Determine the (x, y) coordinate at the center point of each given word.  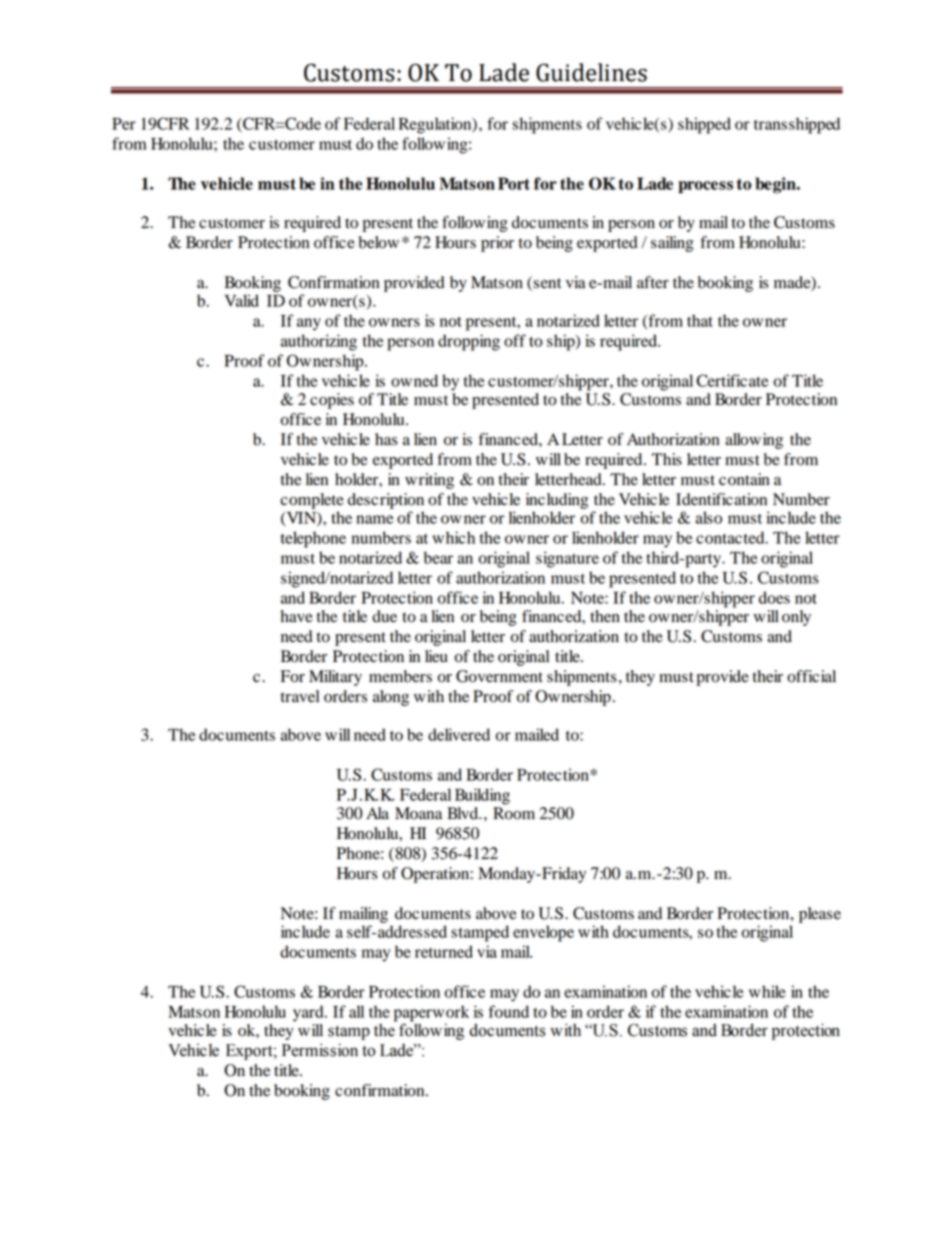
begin (776, 185)
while (767, 991)
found (509, 1011)
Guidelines (591, 72)
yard (309, 1013)
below (379, 242)
